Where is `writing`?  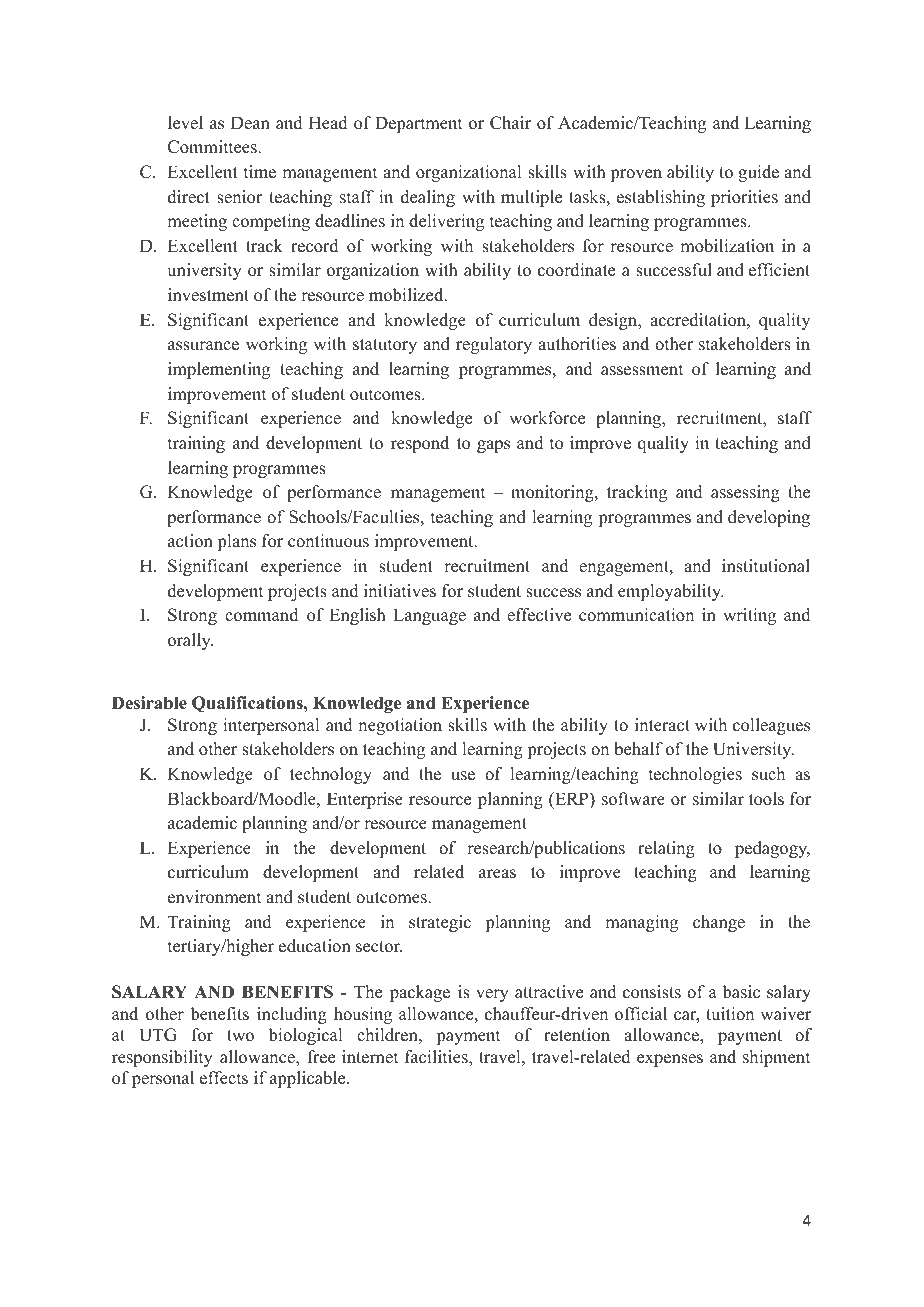
writing is located at coordinates (749, 616).
